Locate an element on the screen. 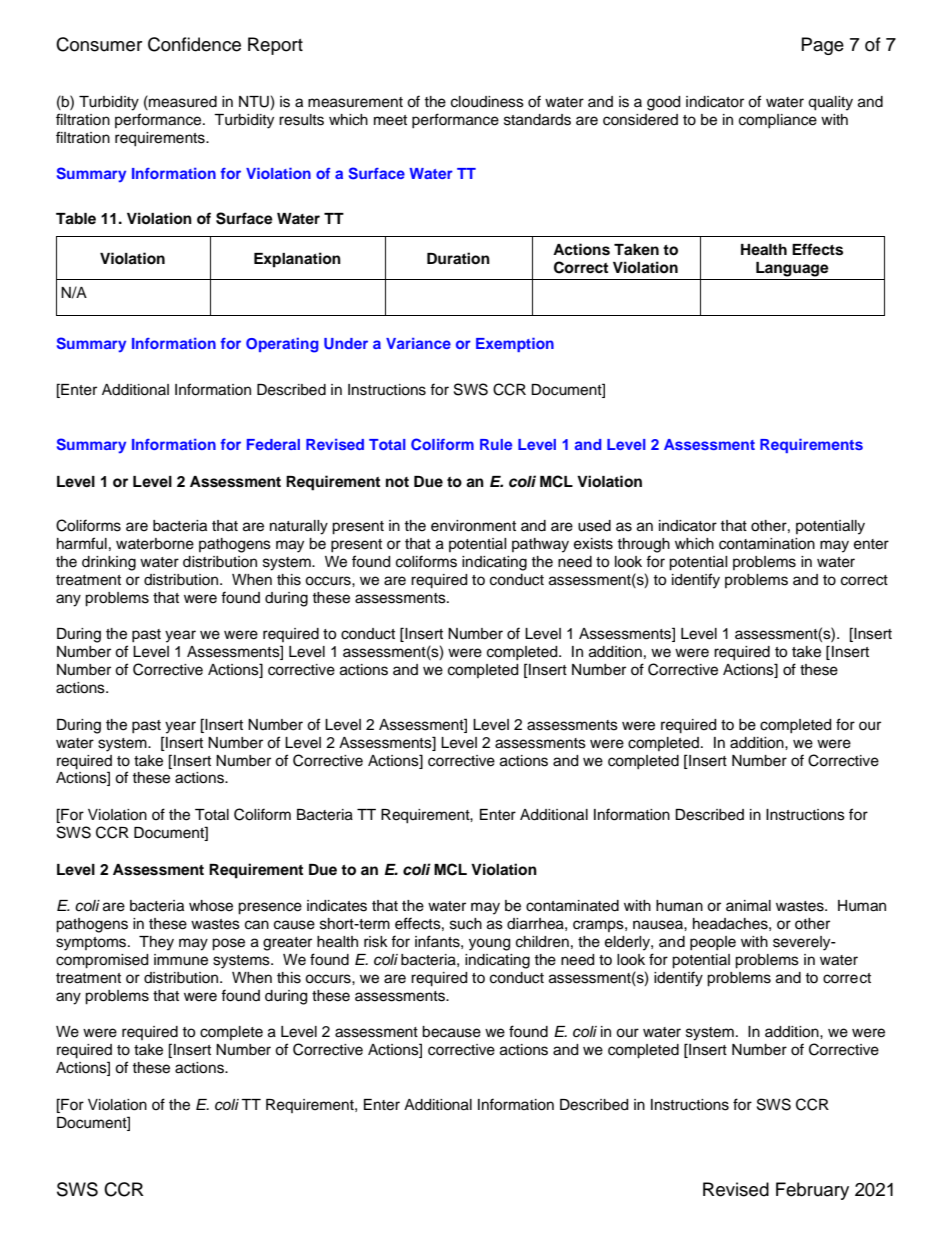  compliance is located at coordinates (778, 121).
